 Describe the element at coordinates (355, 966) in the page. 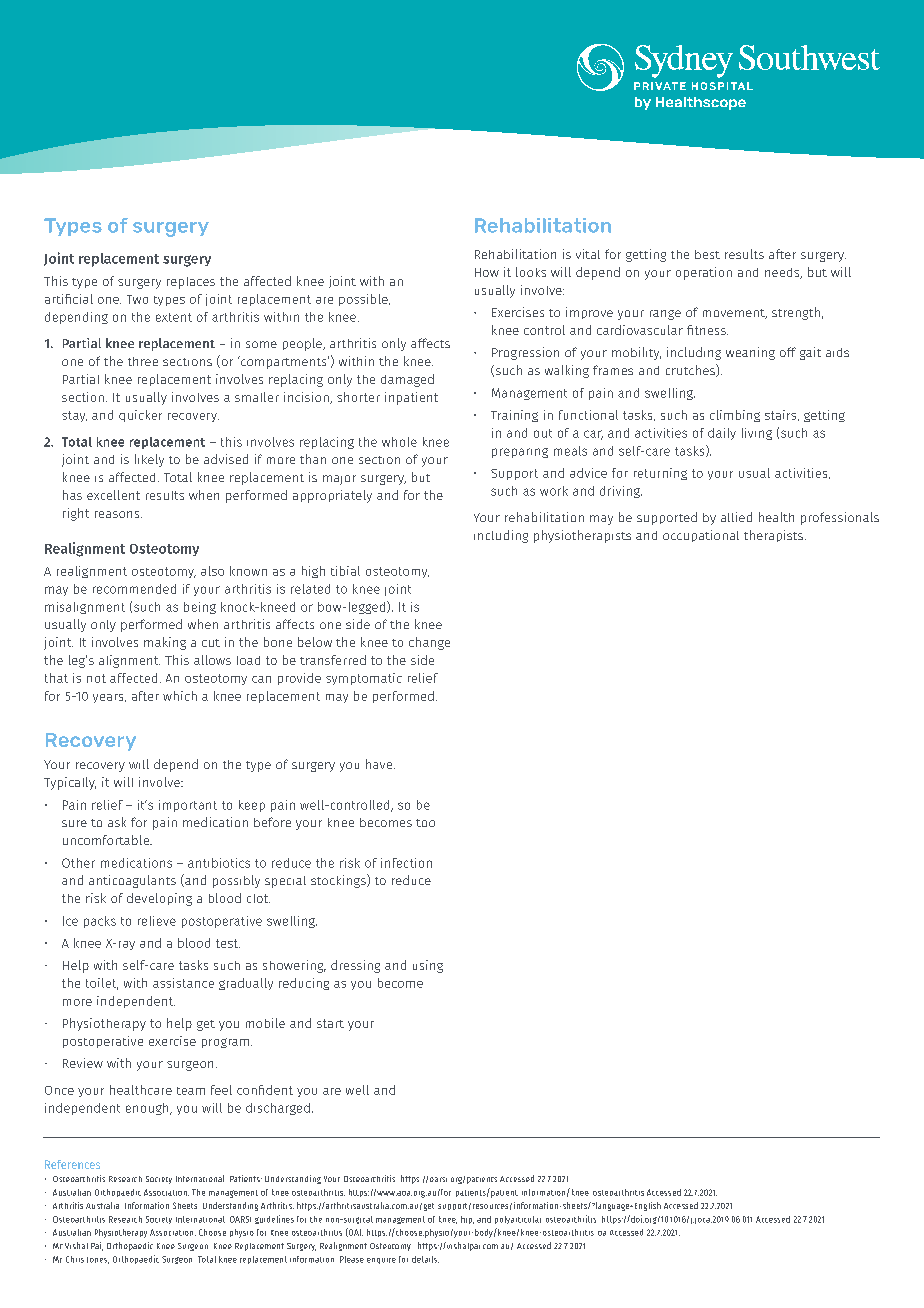

I see `dressing` at that location.
